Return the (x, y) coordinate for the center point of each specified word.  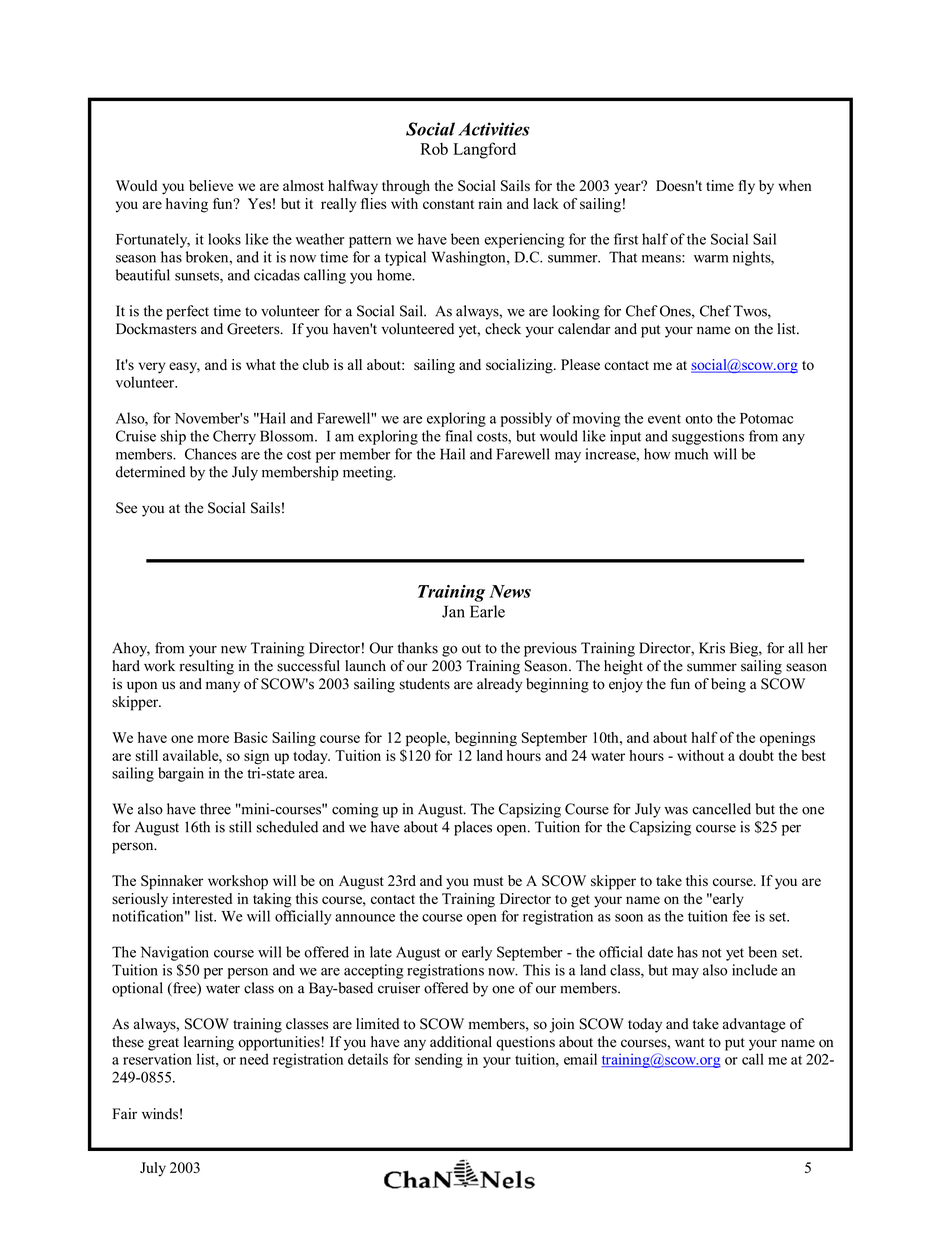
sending (439, 1060)
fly (746, 187)
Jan (453, 611)
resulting (207, 667)
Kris (712, 648)
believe (211, 185)
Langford (484, 150)
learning (209, 1043)
